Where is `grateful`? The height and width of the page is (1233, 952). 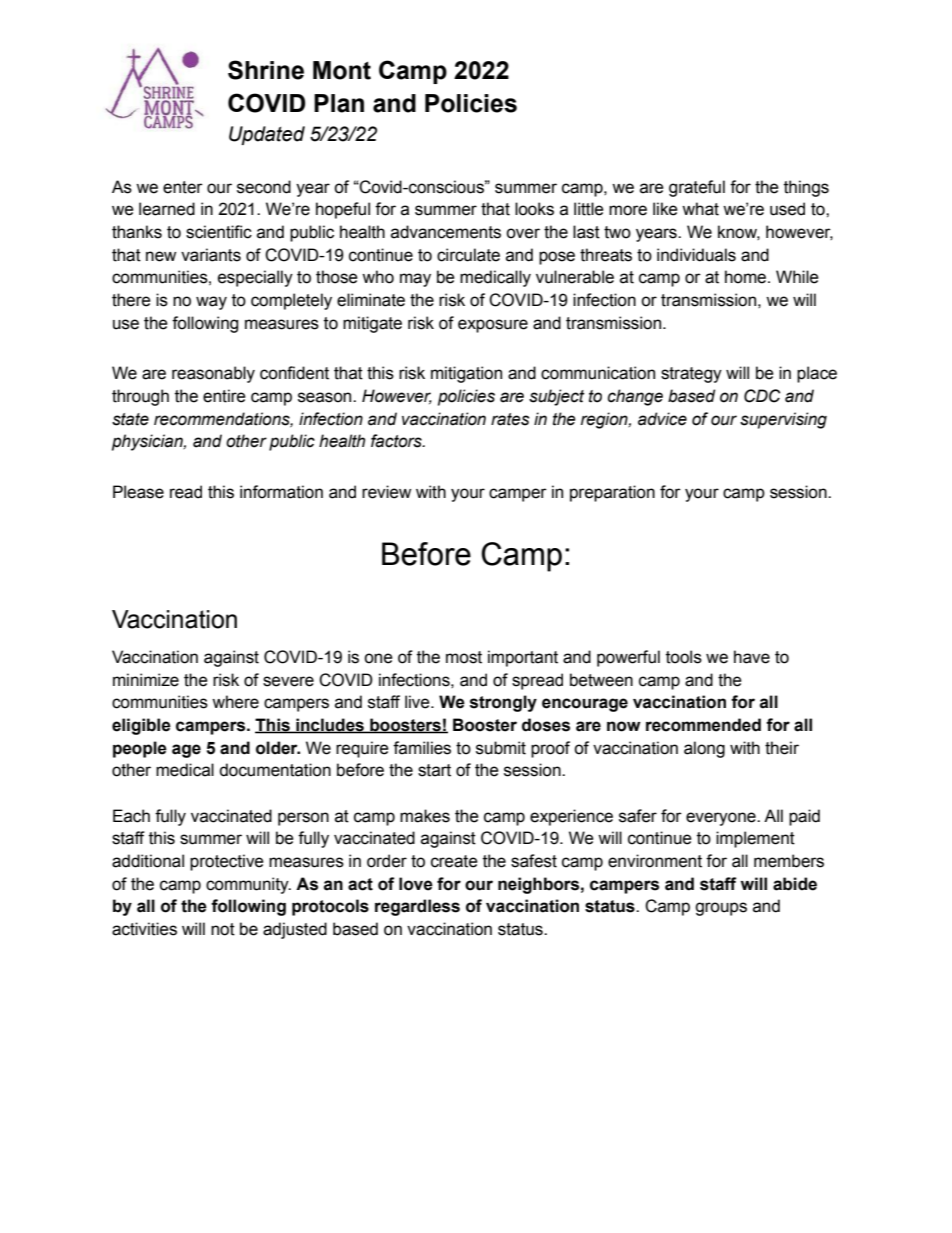
grateful is located at coordinates (697, 188).
